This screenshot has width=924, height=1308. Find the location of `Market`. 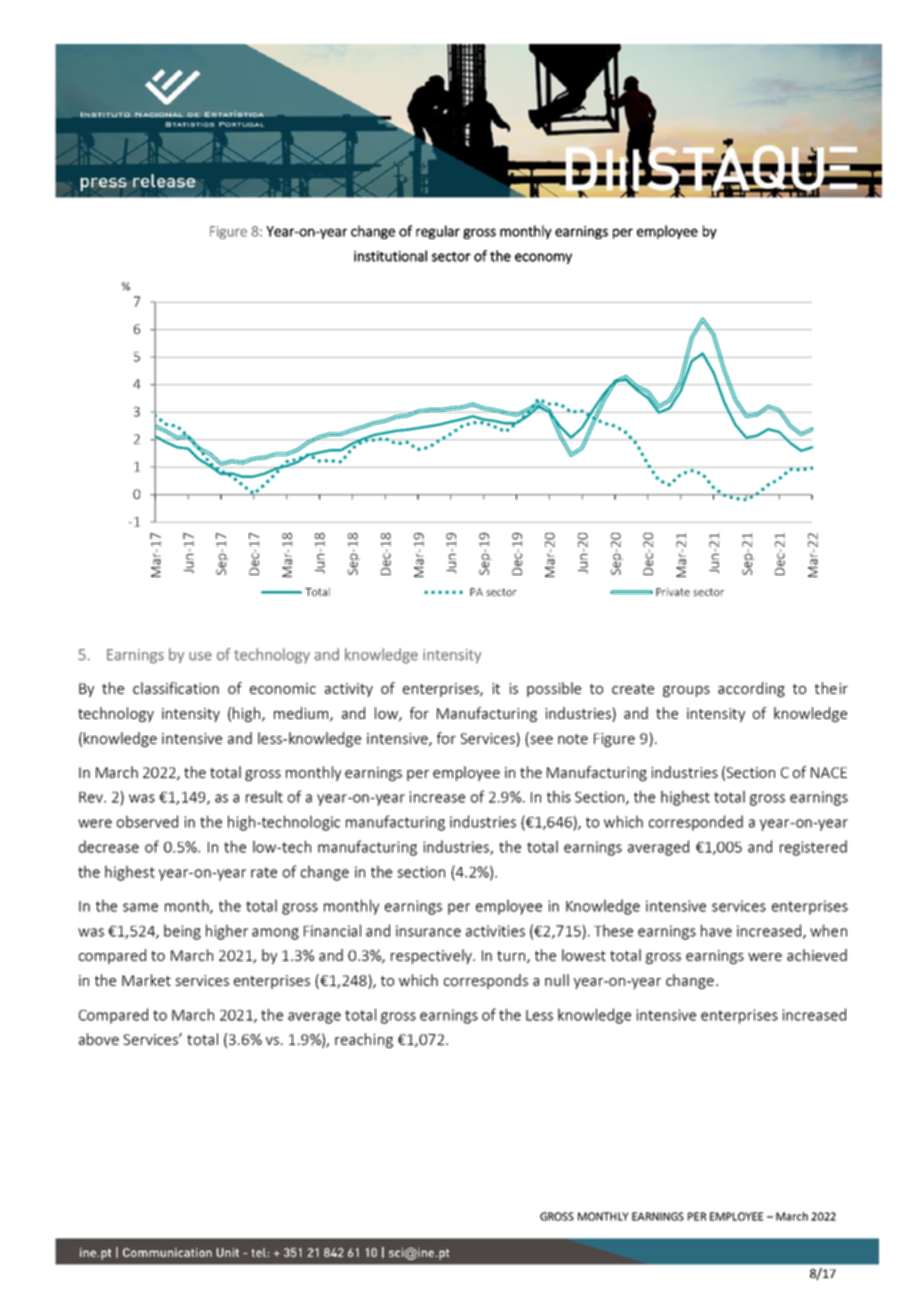

Market is located at coordinates (146, 980).
